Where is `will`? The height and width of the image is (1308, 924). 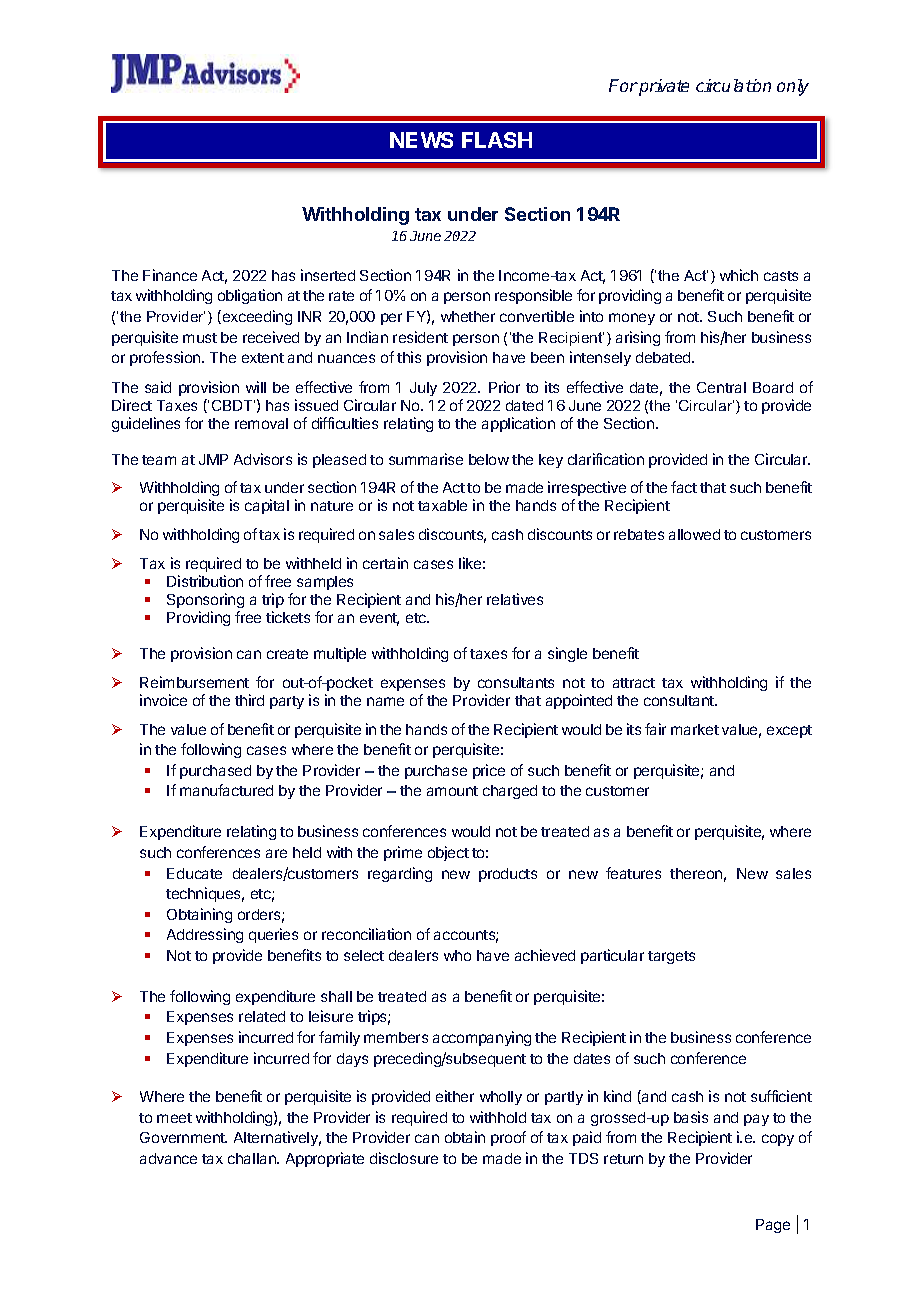
will is located at coordinates (256, 387).
